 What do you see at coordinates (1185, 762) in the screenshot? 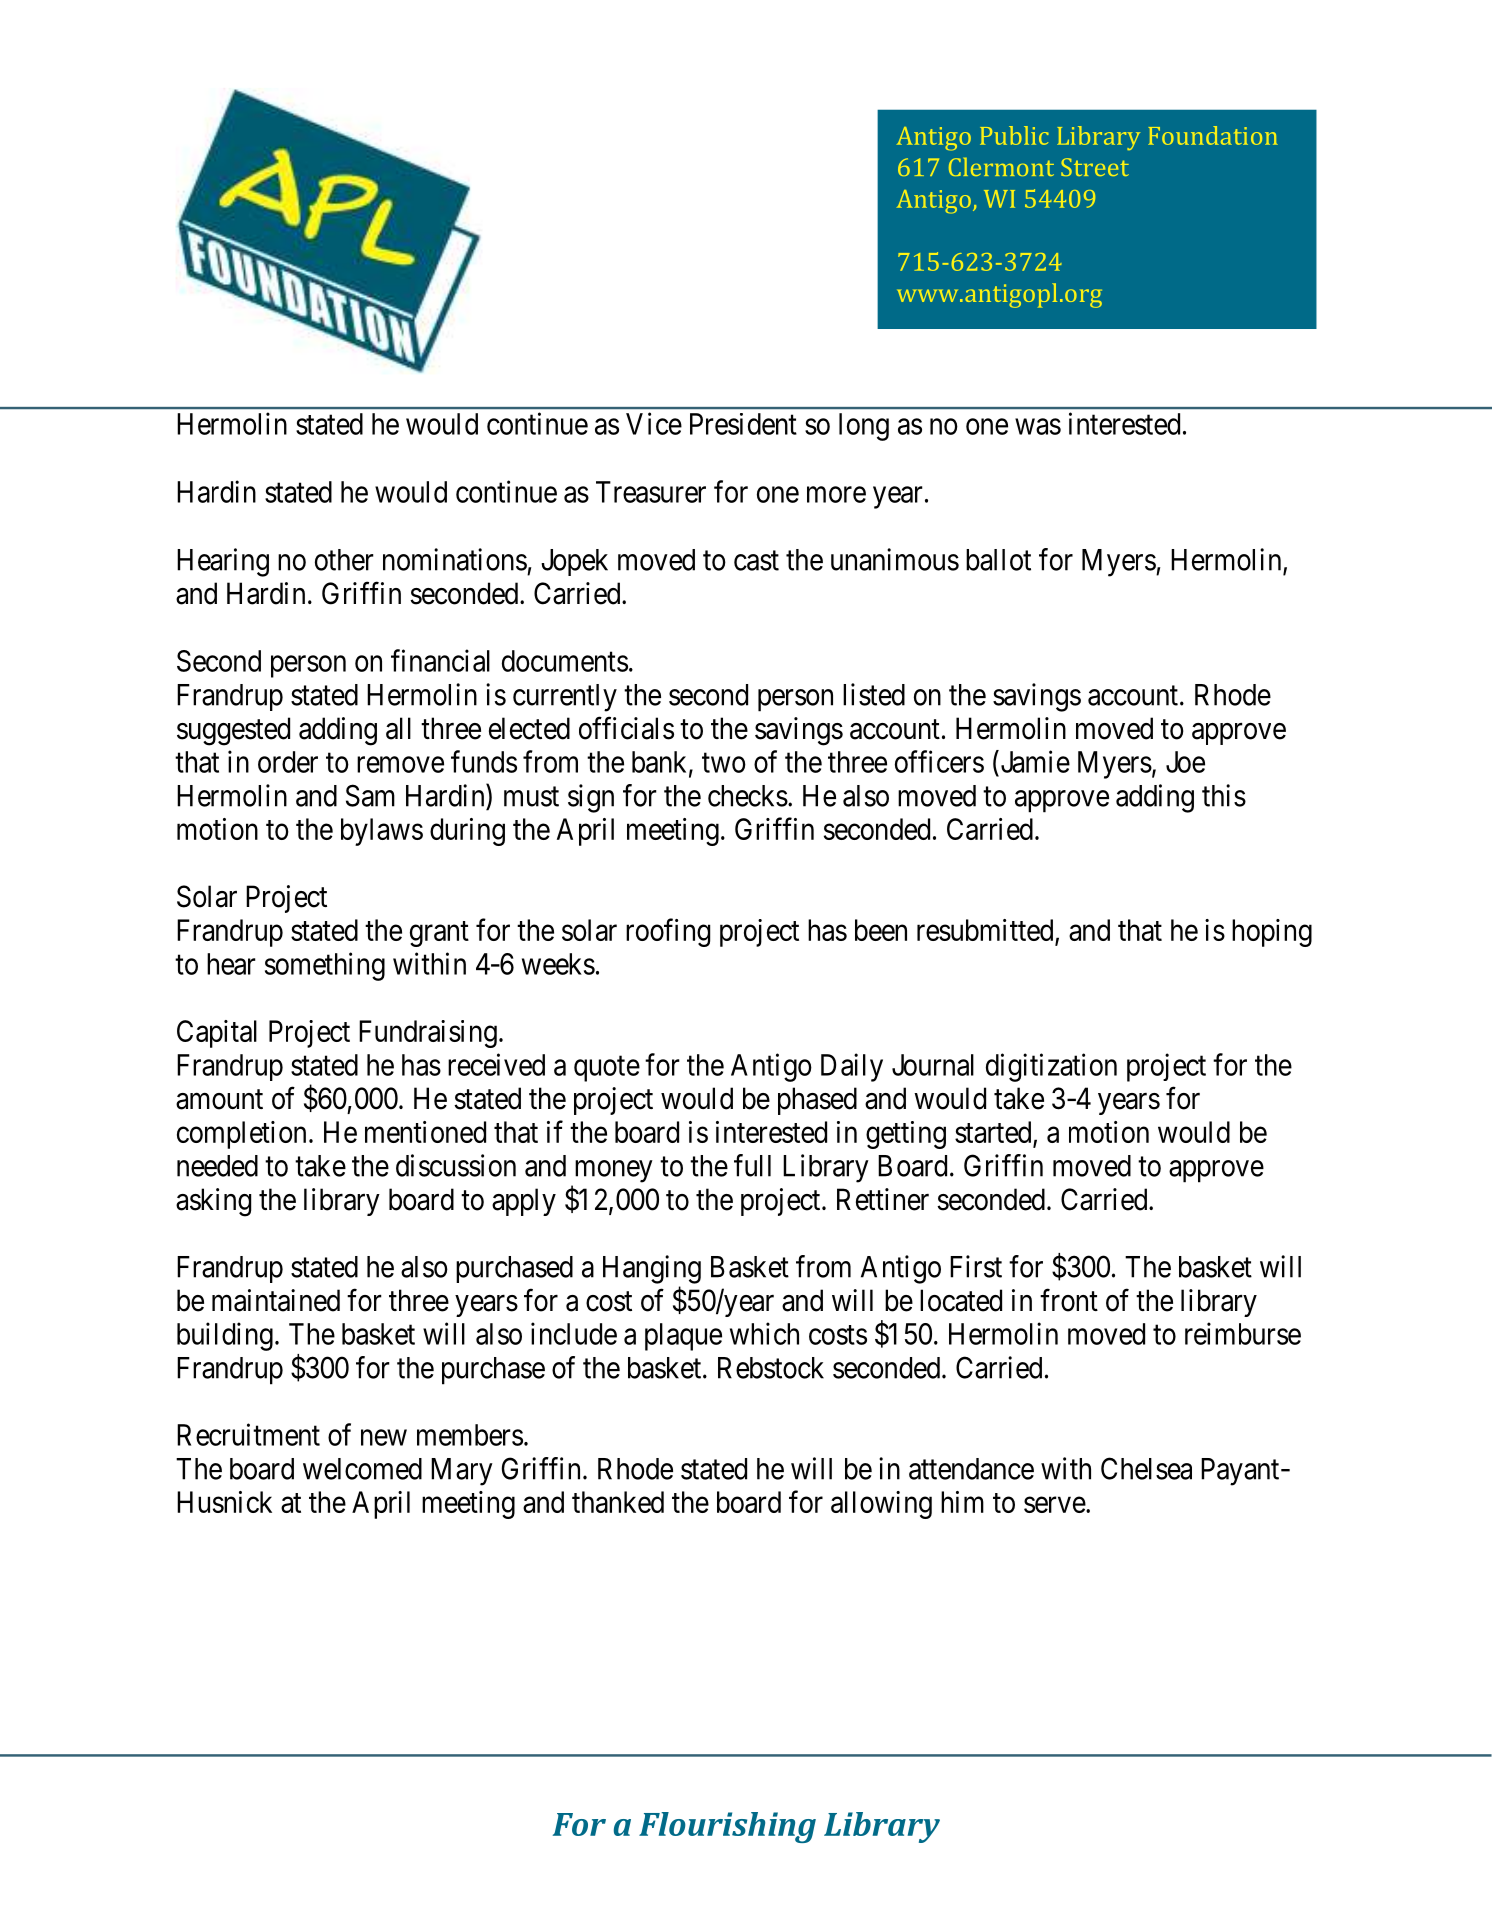
I see `Joe` at bounding box center [1185, 762].
